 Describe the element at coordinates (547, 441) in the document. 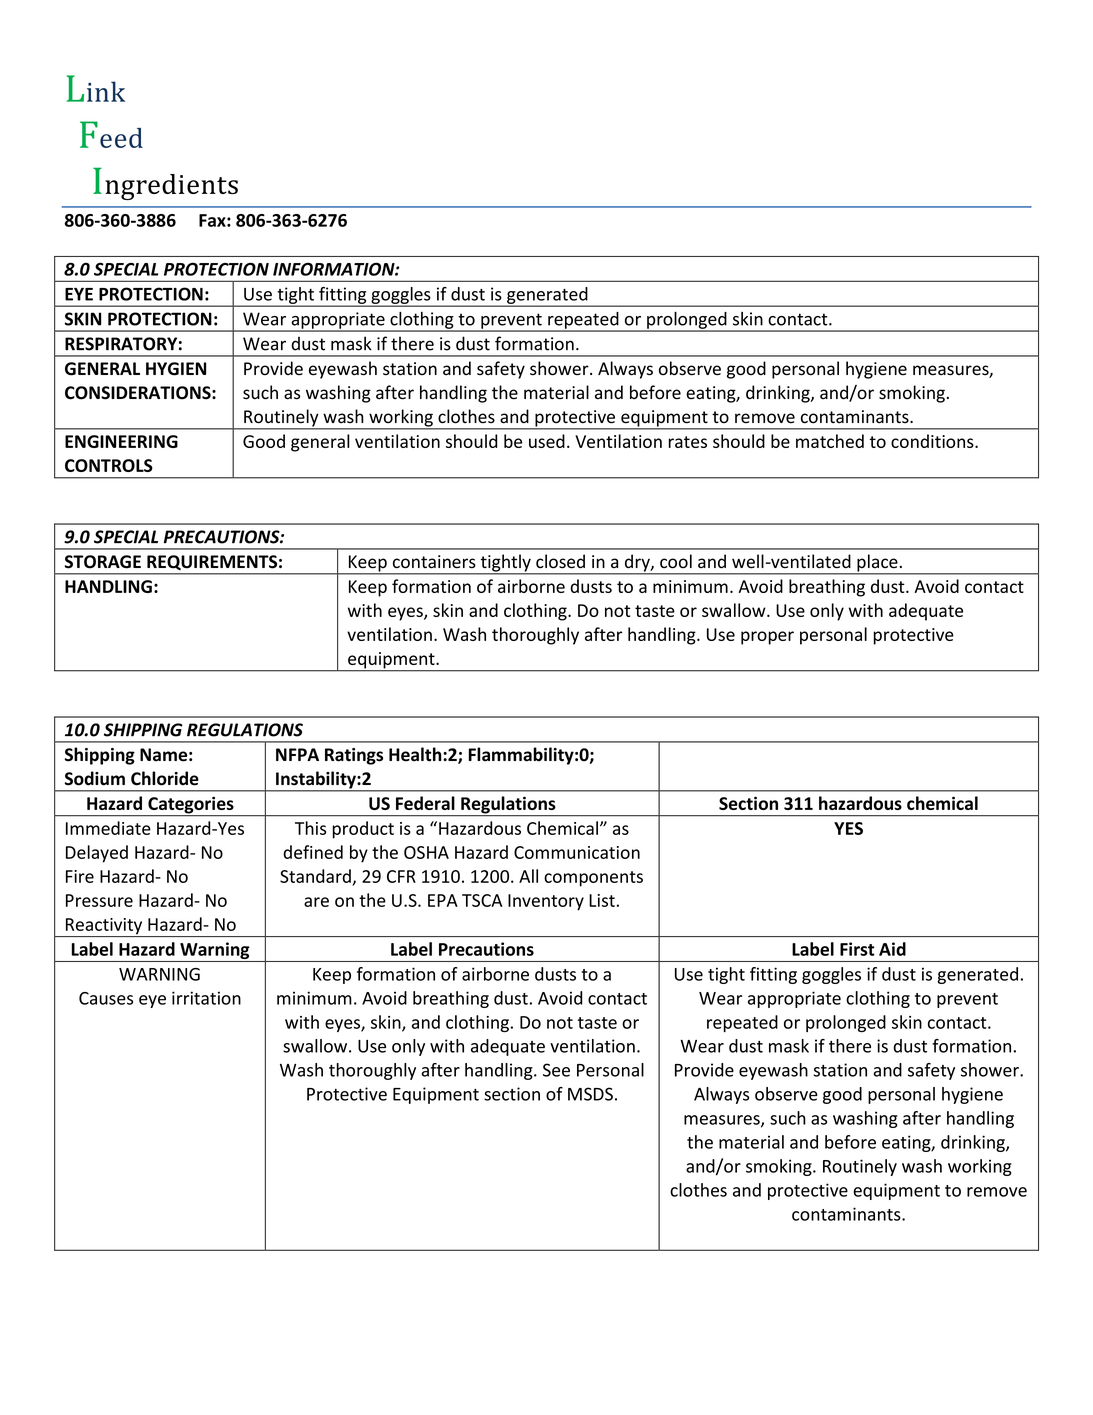

I see `used` at that location.
